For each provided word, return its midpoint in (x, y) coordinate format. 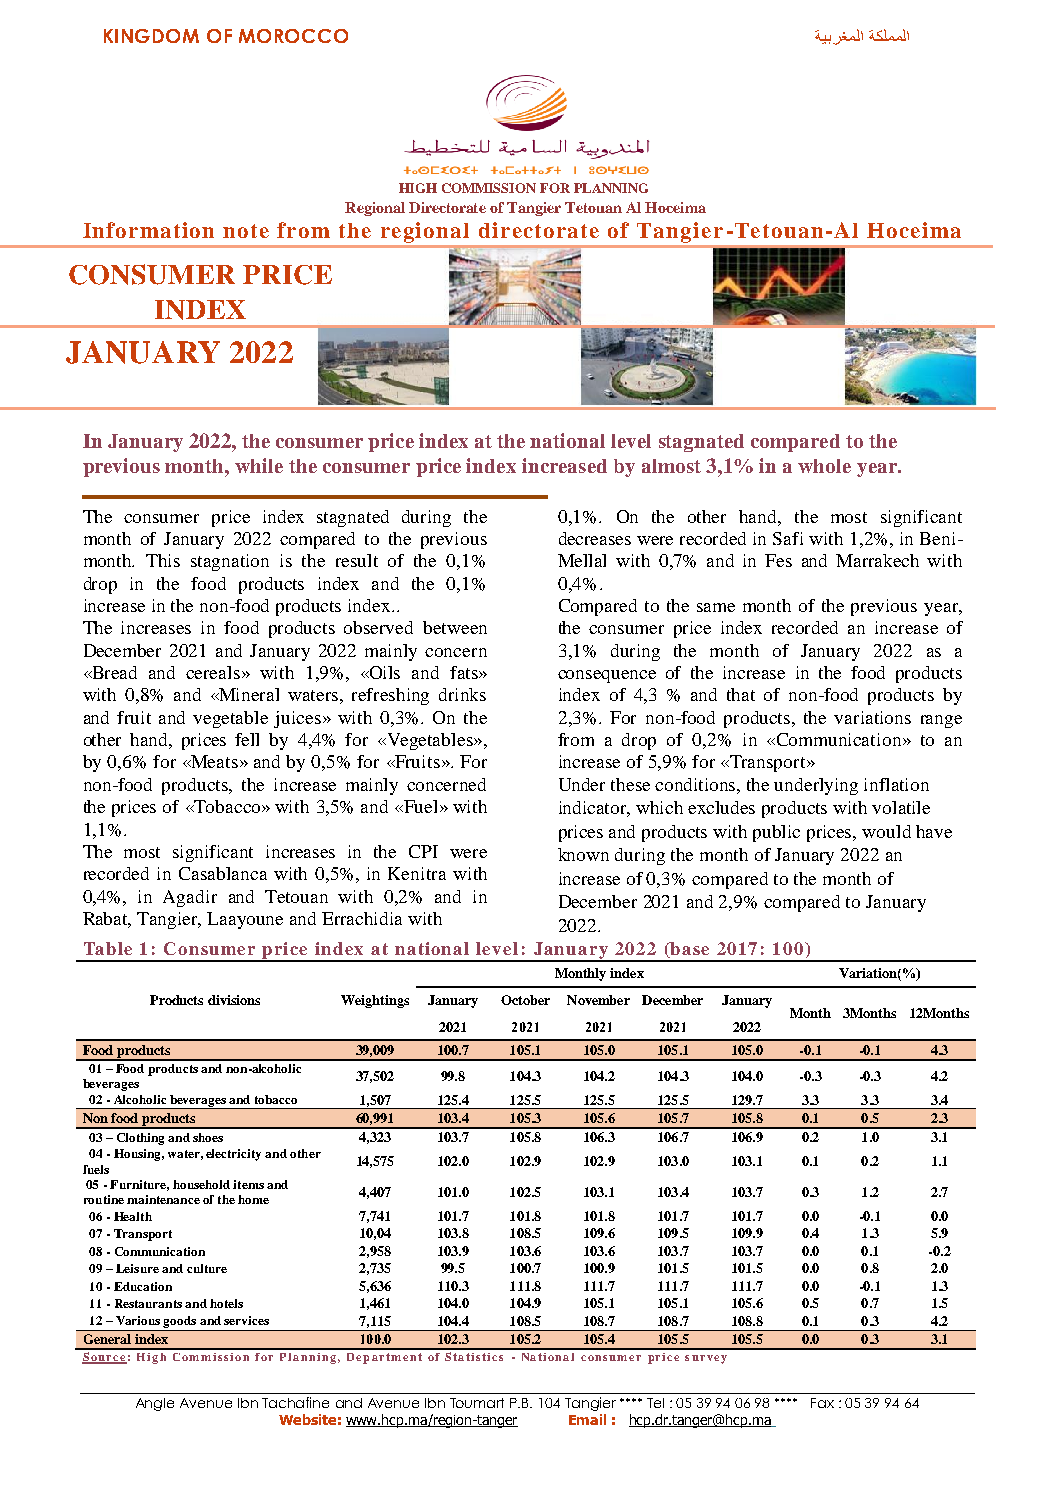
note (246, 231)
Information (148, 230)
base (689, 948)
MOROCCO (293, 36)
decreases (595, 538)
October (525, 1000)
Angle (155, 1404)
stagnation (230, 562)
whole (824, 466)
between (455, 627)
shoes (208, 1137)
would (886, 831)
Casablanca (223, 873)
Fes (778, 560)
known (583, 854)
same (716, 607)
